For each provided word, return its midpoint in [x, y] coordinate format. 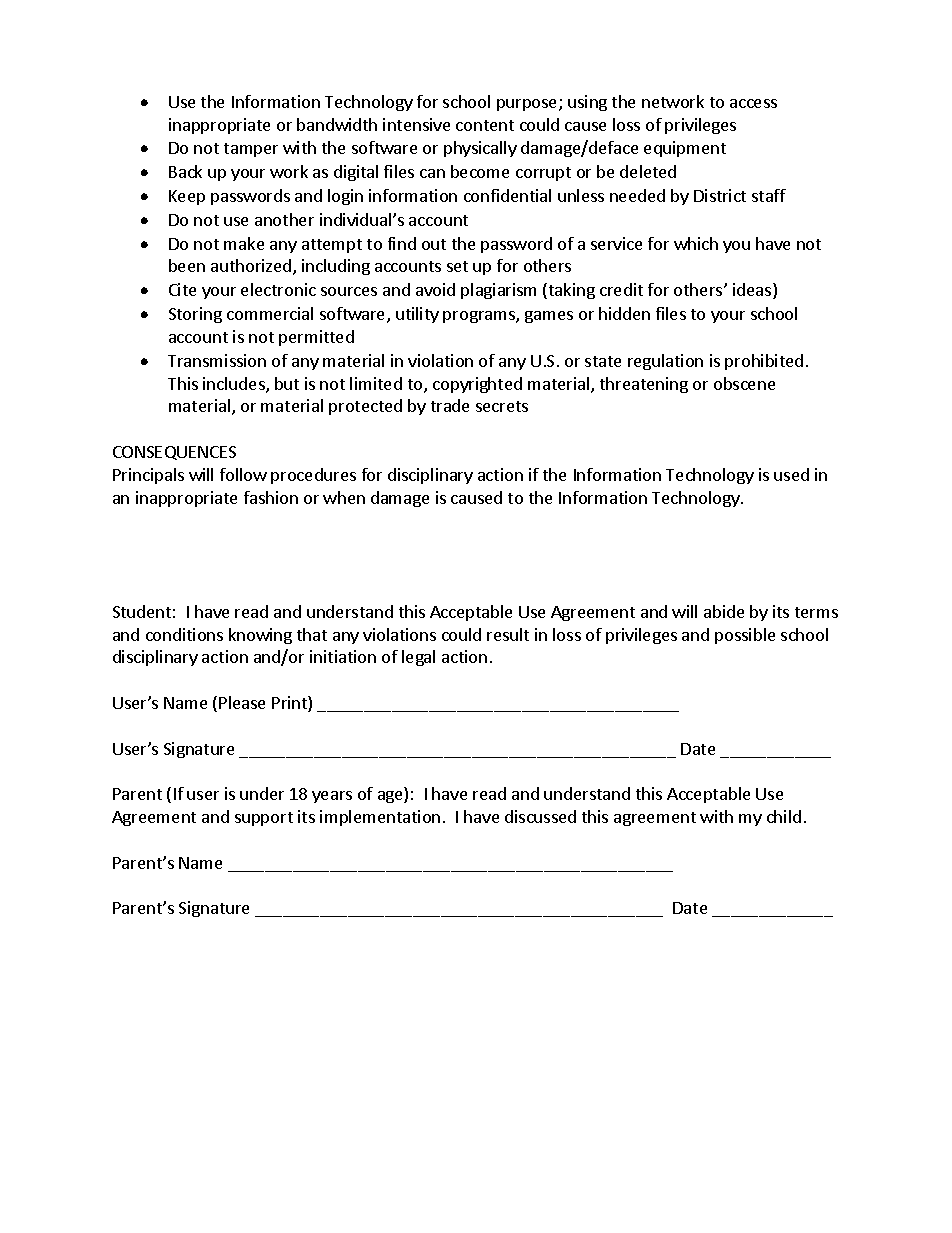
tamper [251, 150]
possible [745, 636]
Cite [182, 289]
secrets [502, 406]
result [508, 634]
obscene [744, 383]
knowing [260, 636]
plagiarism [498, 291]
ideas [753, 291]
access [753, 103]
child [784, 816]
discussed [540, 816]
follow [243, 474]
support [264, 819]
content [485, 125]
